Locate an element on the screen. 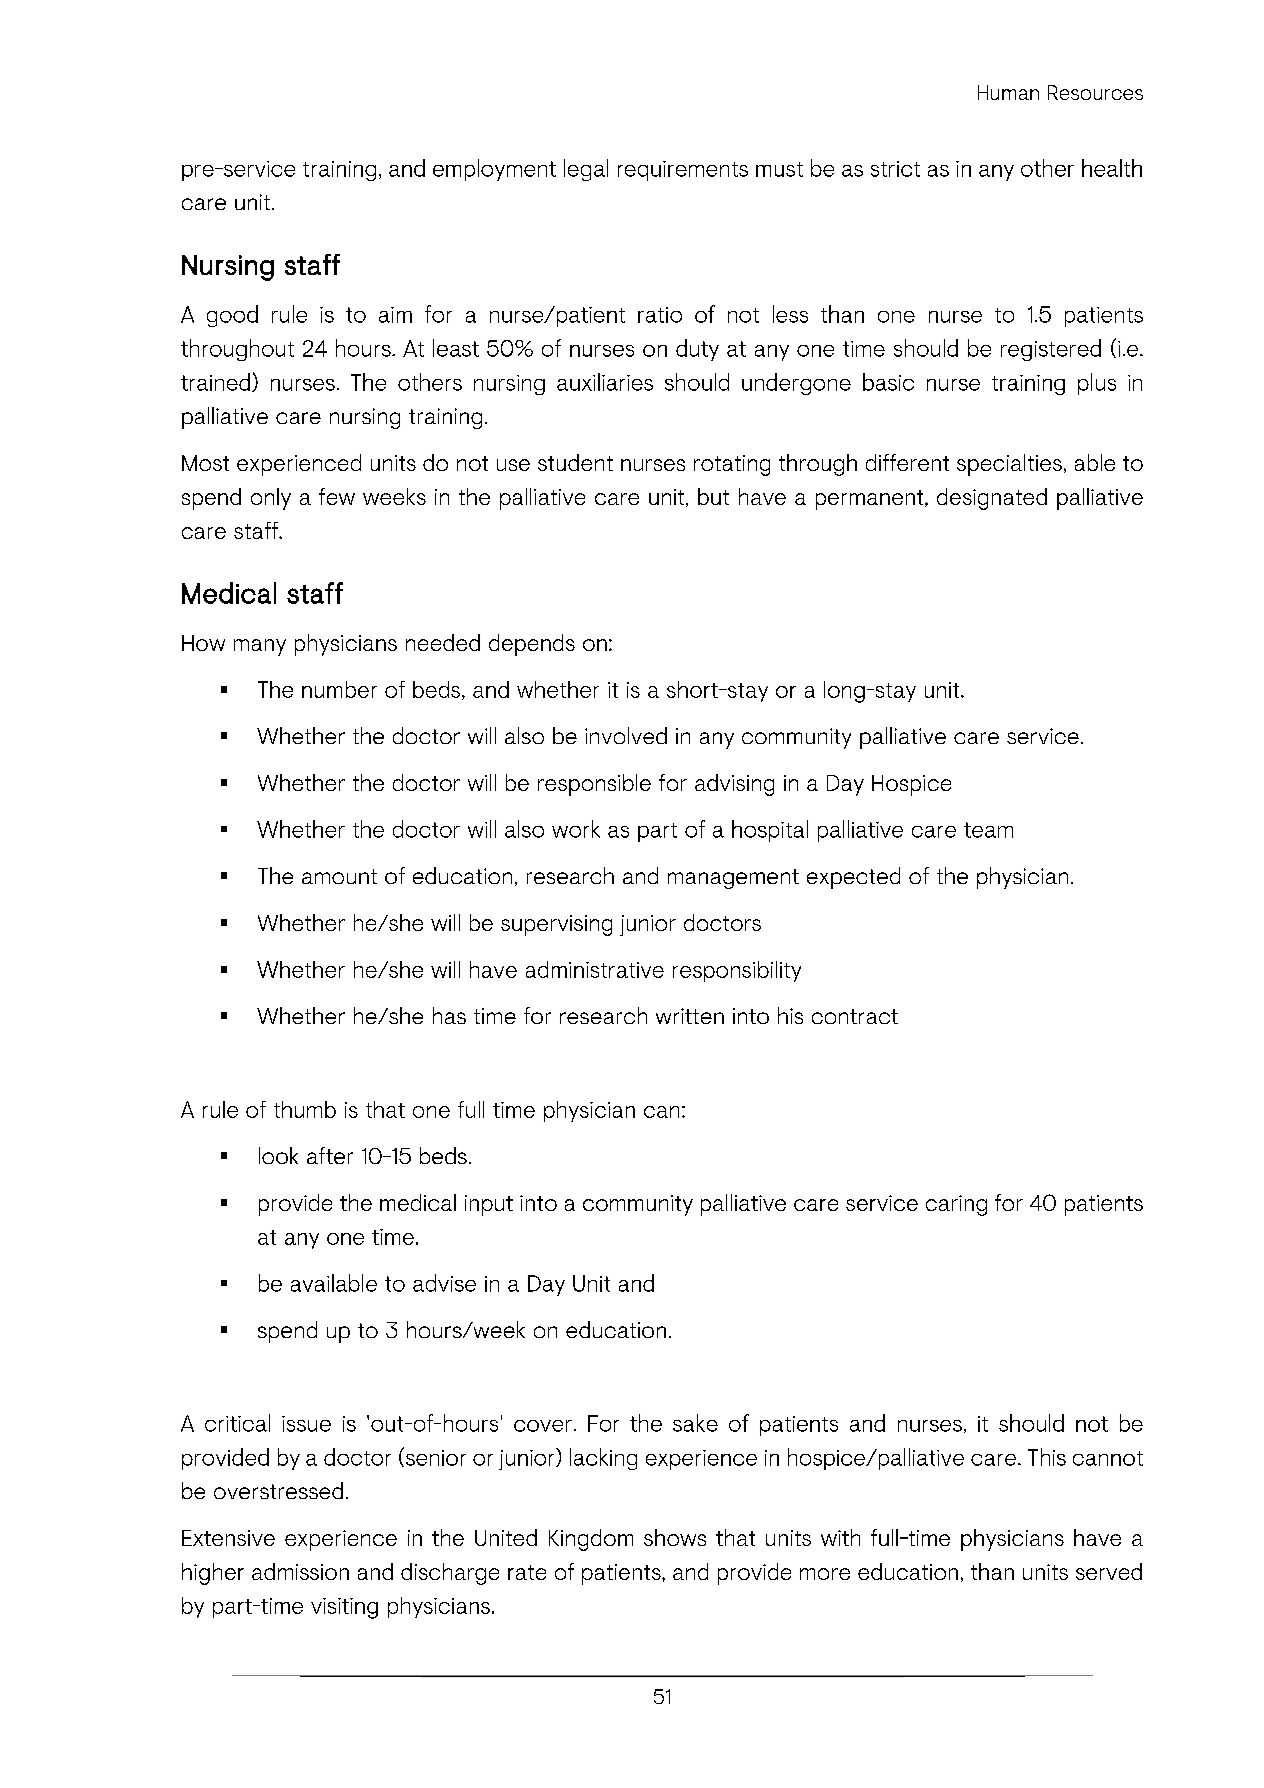 The height and width of the screenshot is (1788, 1264). employment is located at coordinates (494, 170).
